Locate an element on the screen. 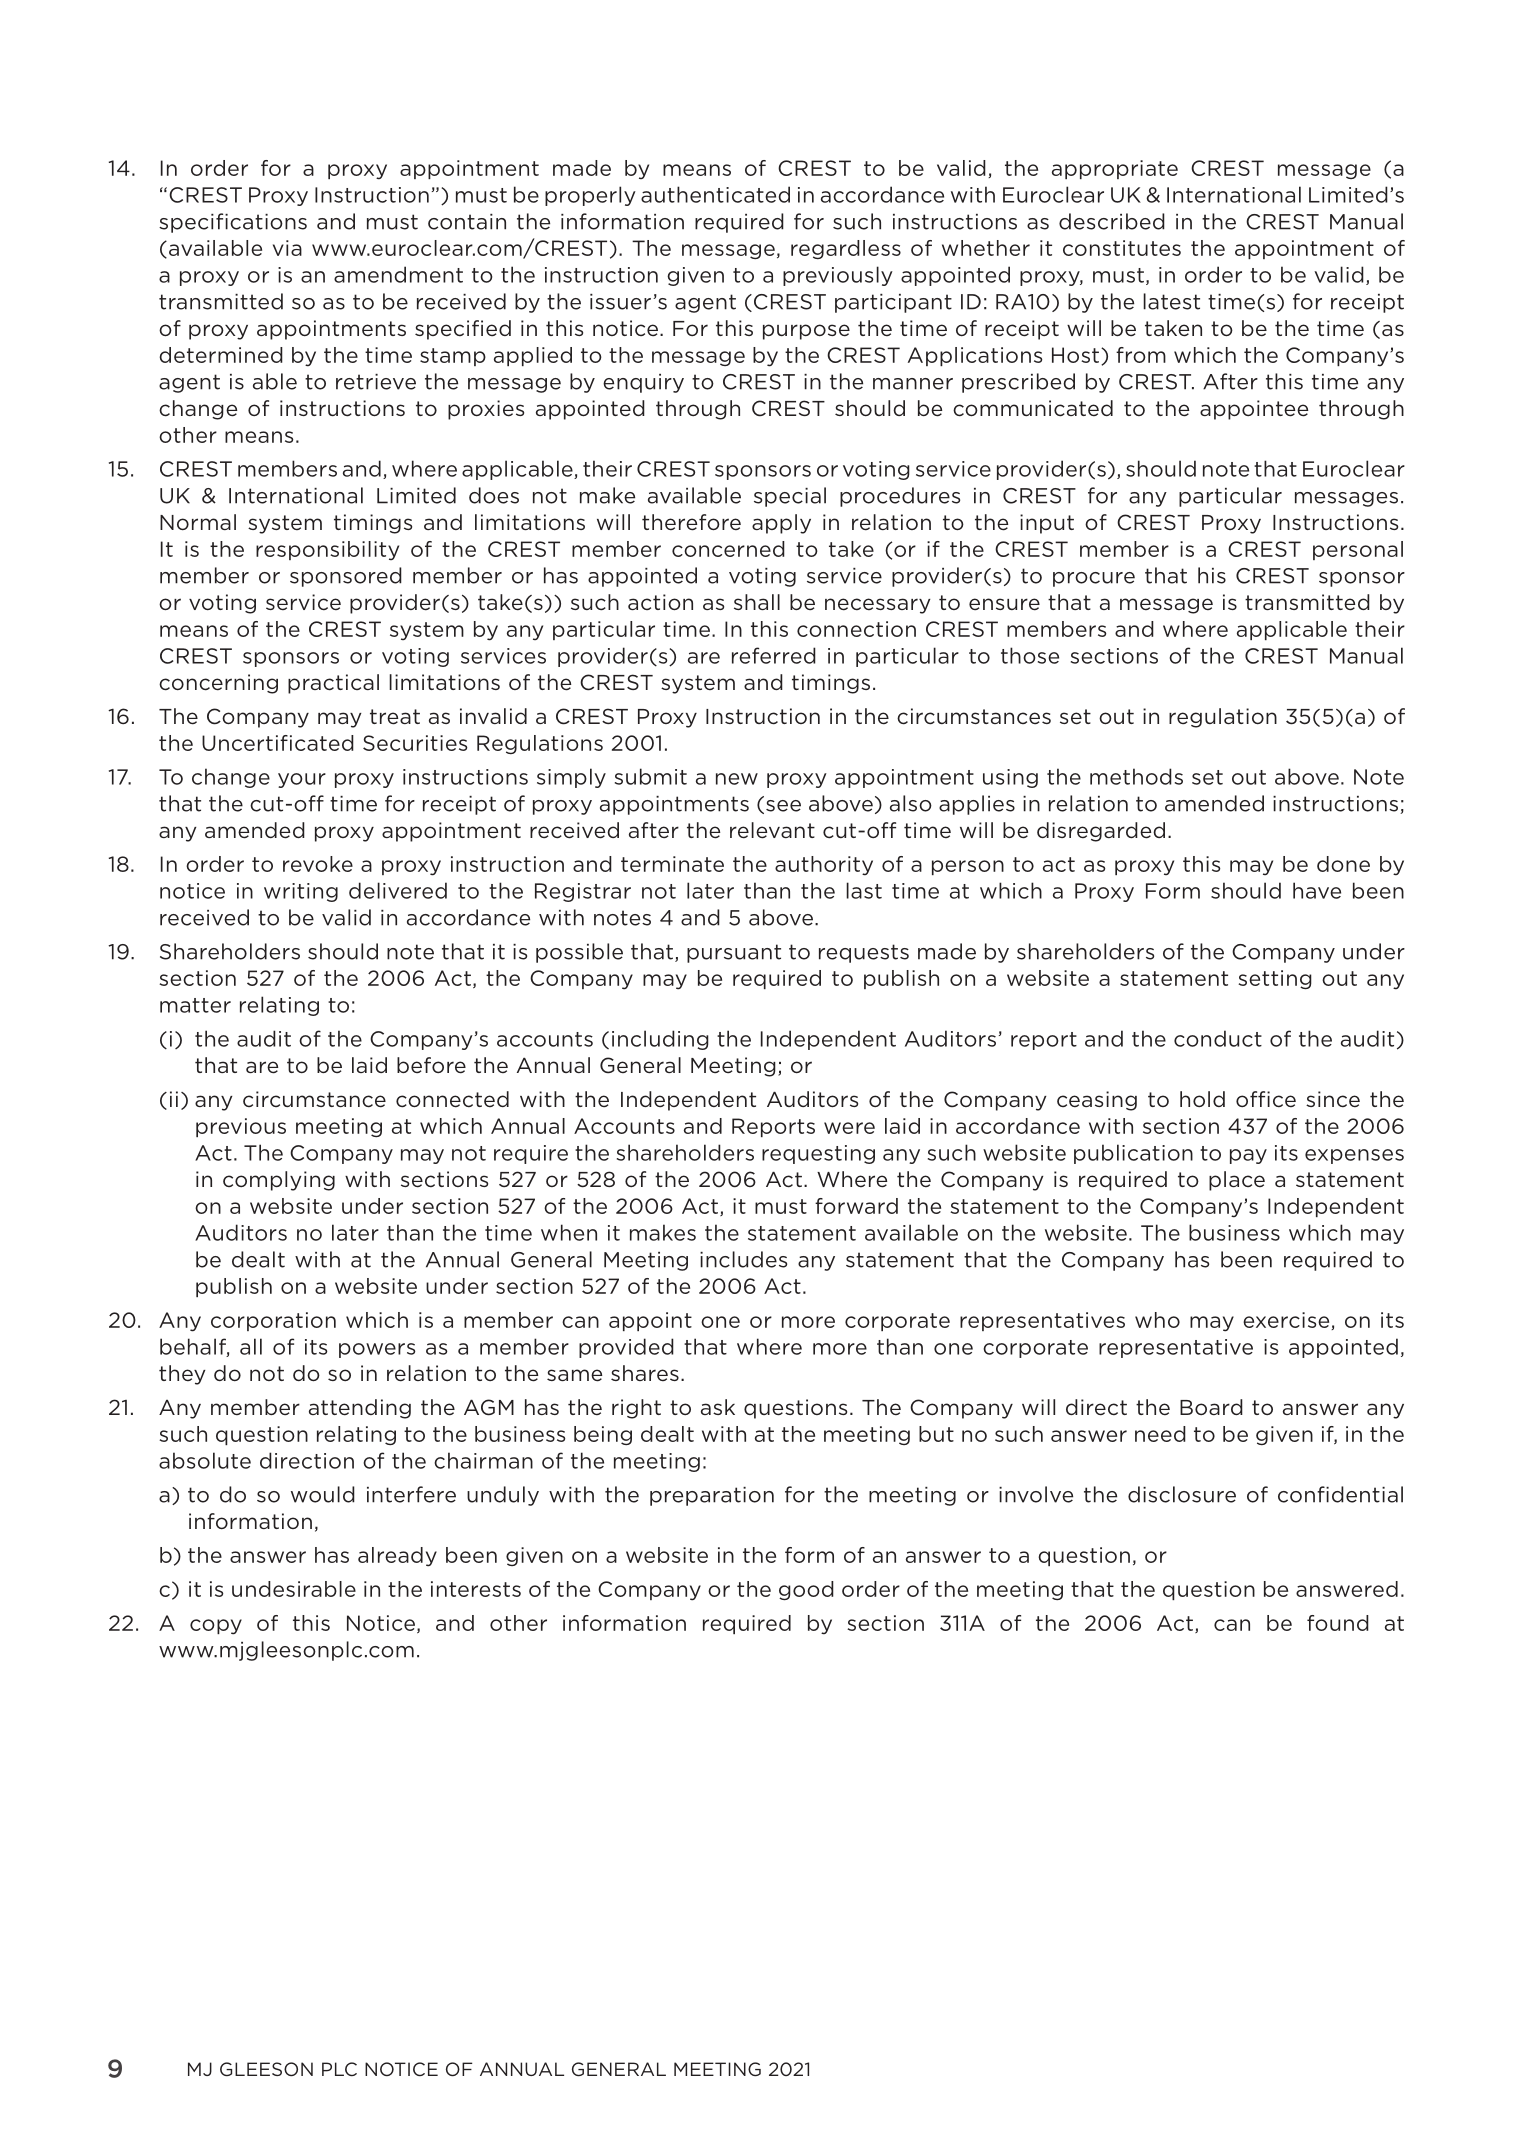 This screenshot has width=1513, height=2140. authenticated is located at coordinates (715, 194).
